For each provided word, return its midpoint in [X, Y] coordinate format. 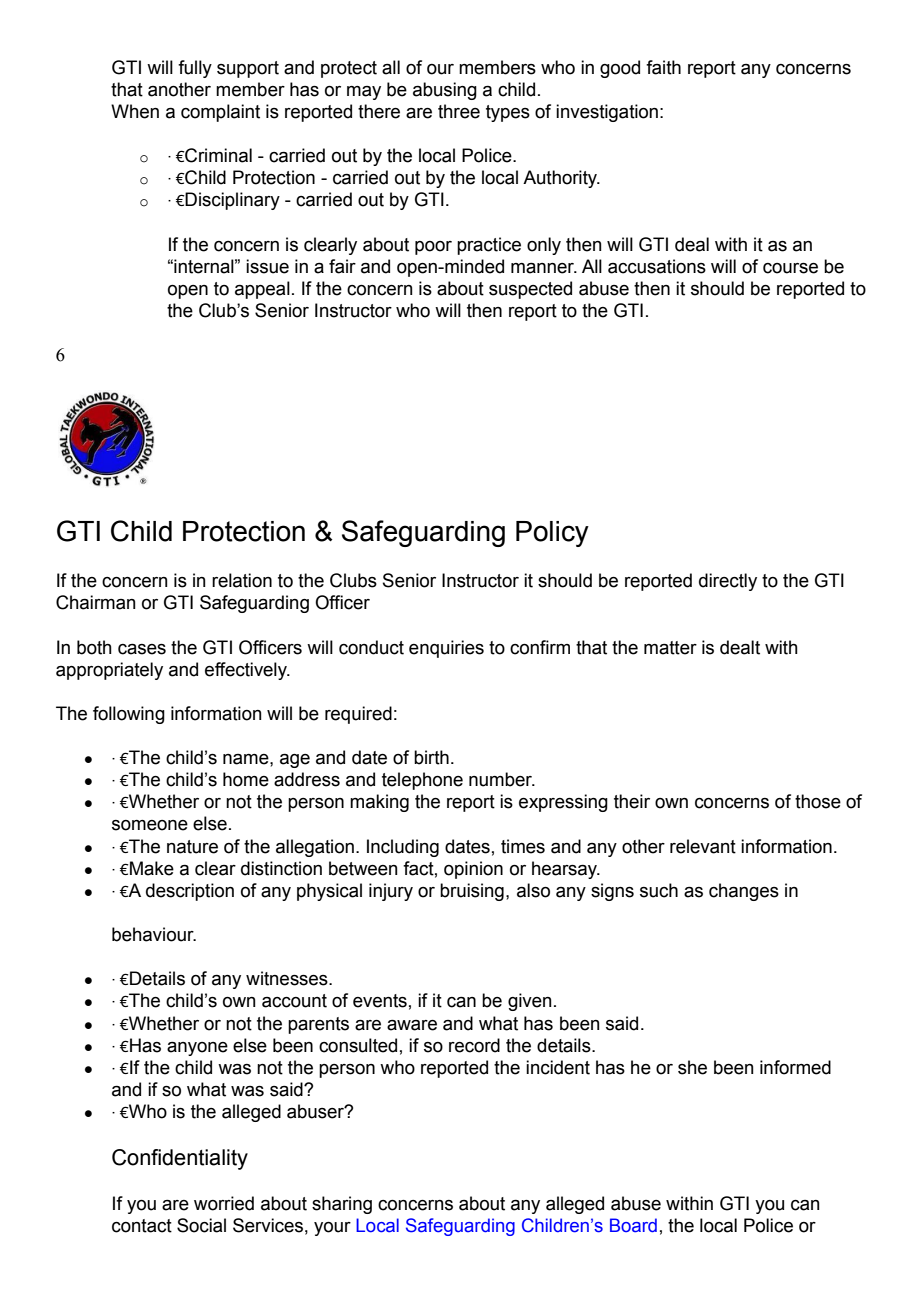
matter [670, 648]
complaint [220, 113]
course [790, 268]
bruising [472, 892]
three [459, 111]
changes [744, 892]
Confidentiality [180, 1159]
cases [142, 649]
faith [663, 67]
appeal [262, 290]
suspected [530, 290]
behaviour [154, 934]
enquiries [446, 649]
